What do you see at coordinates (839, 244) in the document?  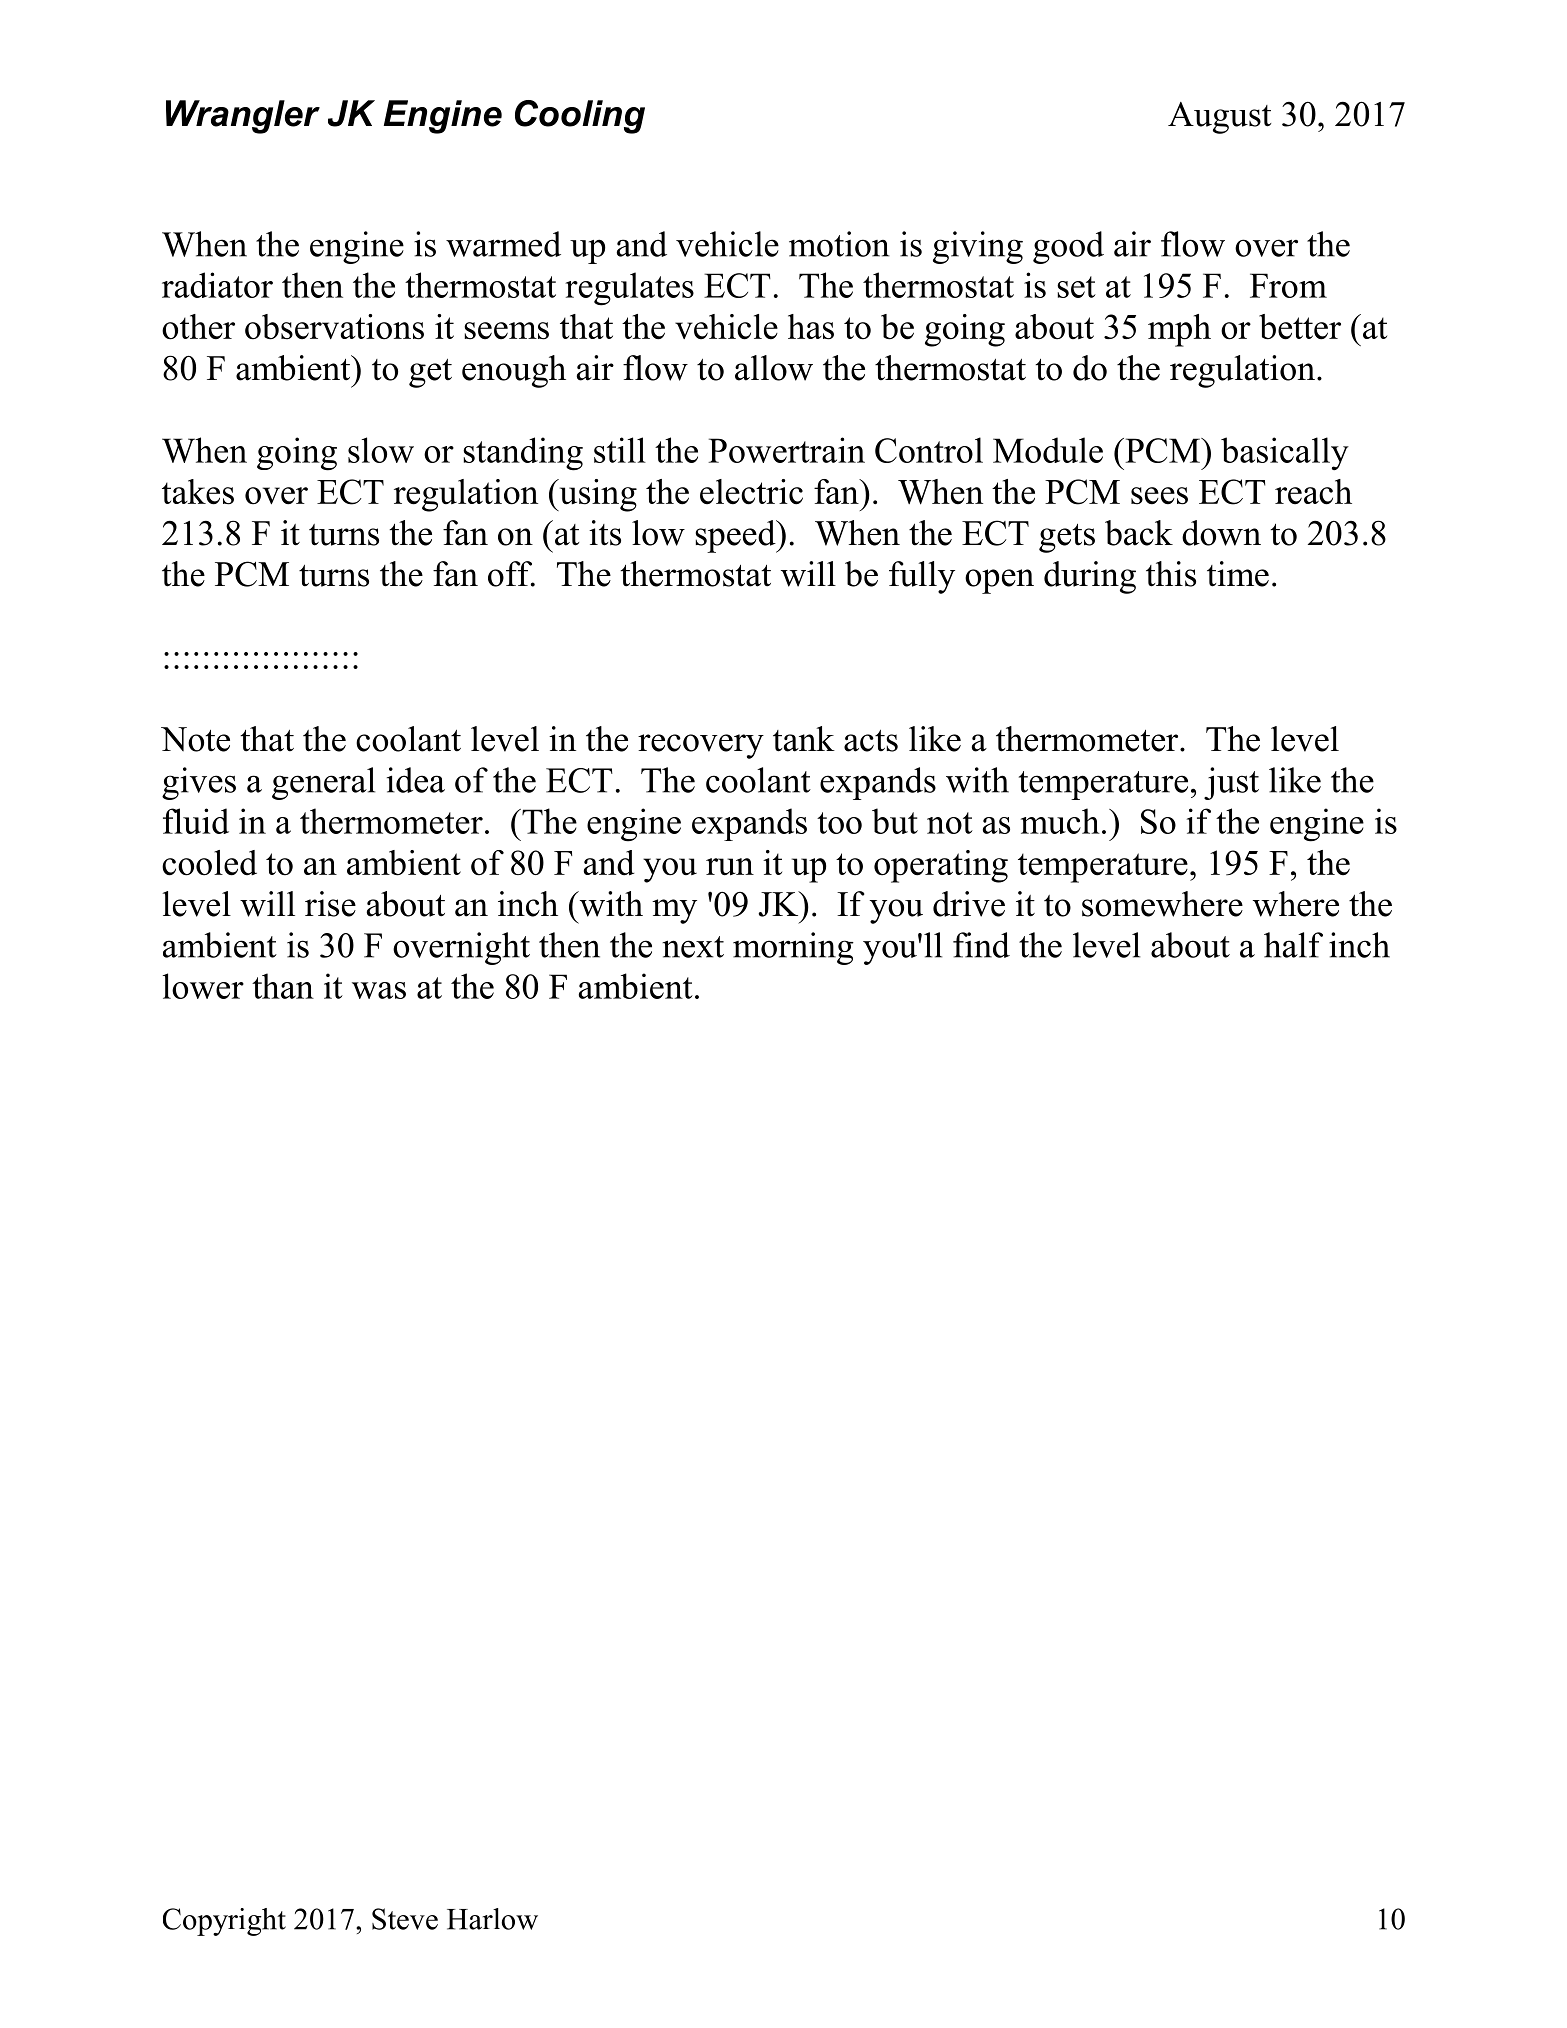 I see `motion` at bounding box center [839, 244].
